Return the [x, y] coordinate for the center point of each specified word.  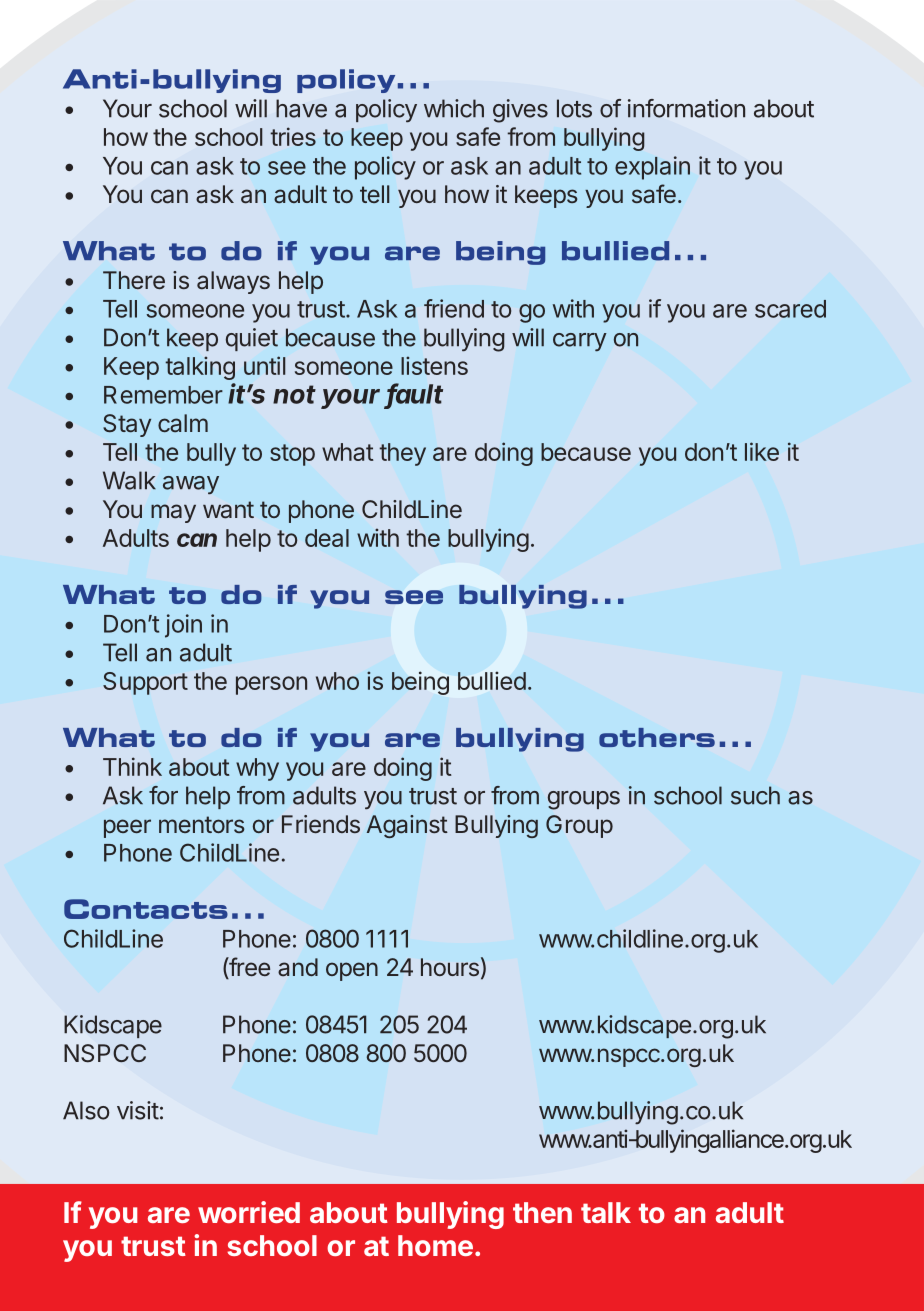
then [542, 1212]
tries [293, 136]
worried [249, 1212]
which [454, 108]
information [686, 108]
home [435, 1245]
